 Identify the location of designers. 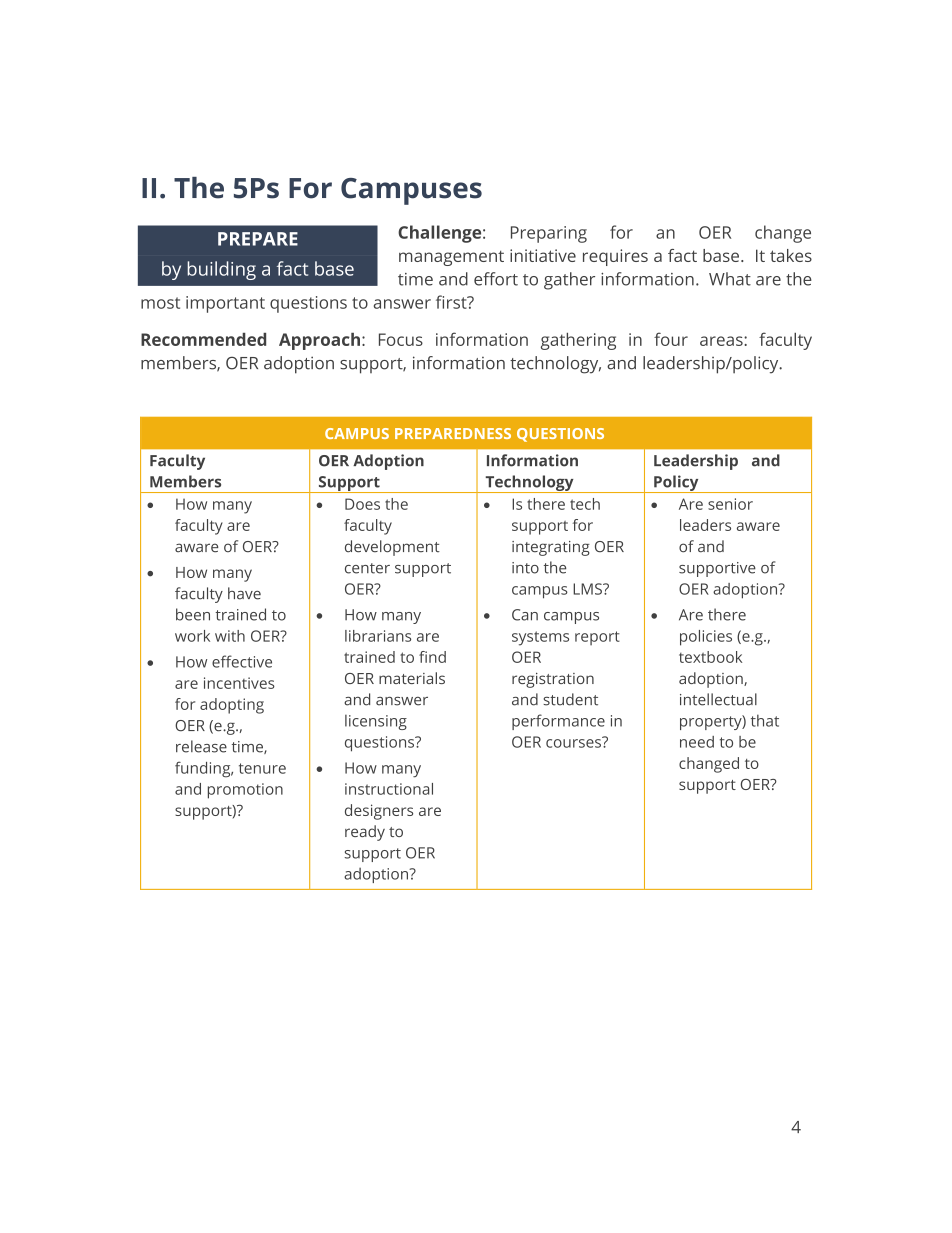
(379, 812).
